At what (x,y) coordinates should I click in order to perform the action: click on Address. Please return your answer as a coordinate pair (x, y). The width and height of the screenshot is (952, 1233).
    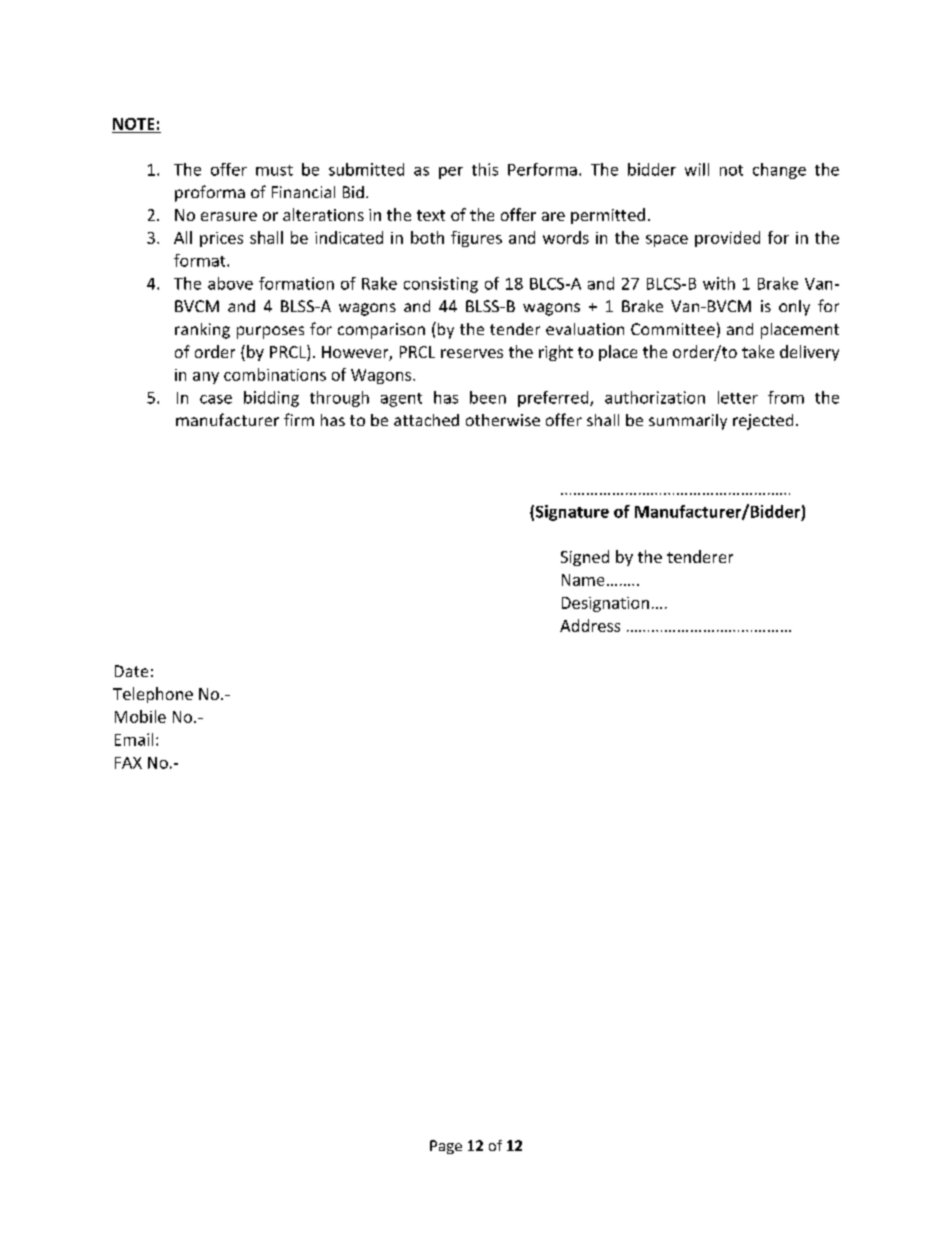
    Looking at the image, I should click on (590, 625).
